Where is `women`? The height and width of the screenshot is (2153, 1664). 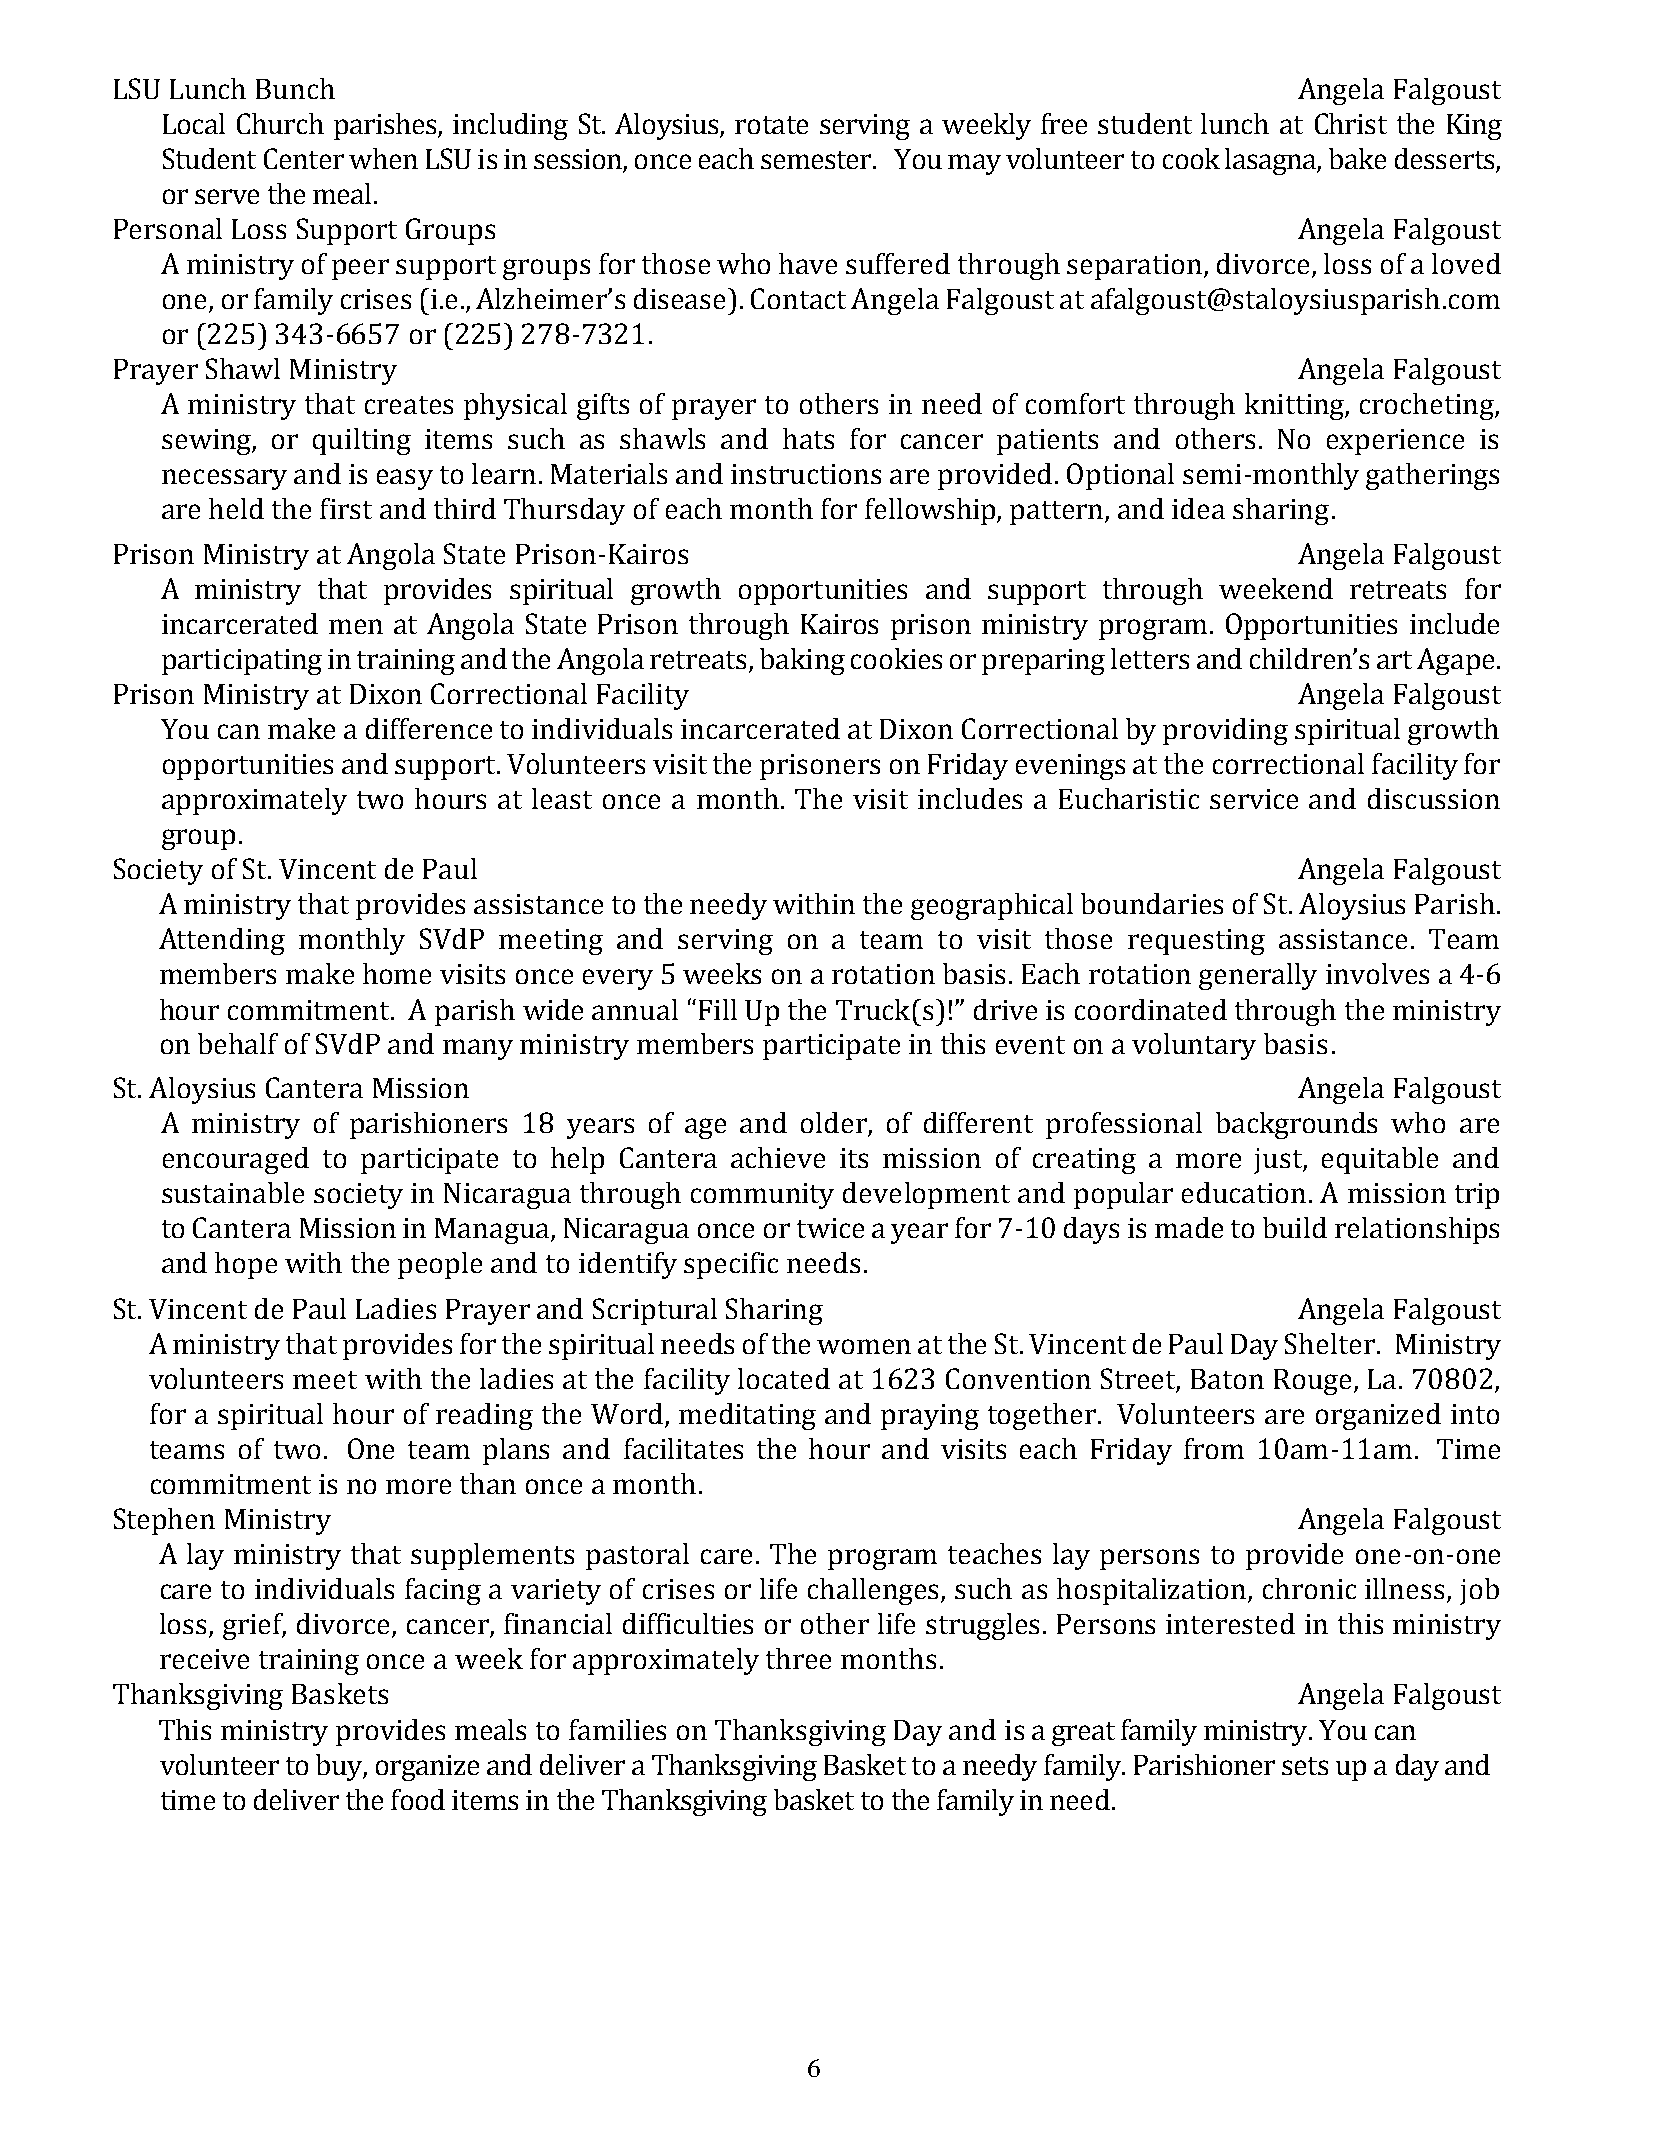 women is located at coordinates (864, 1346).
